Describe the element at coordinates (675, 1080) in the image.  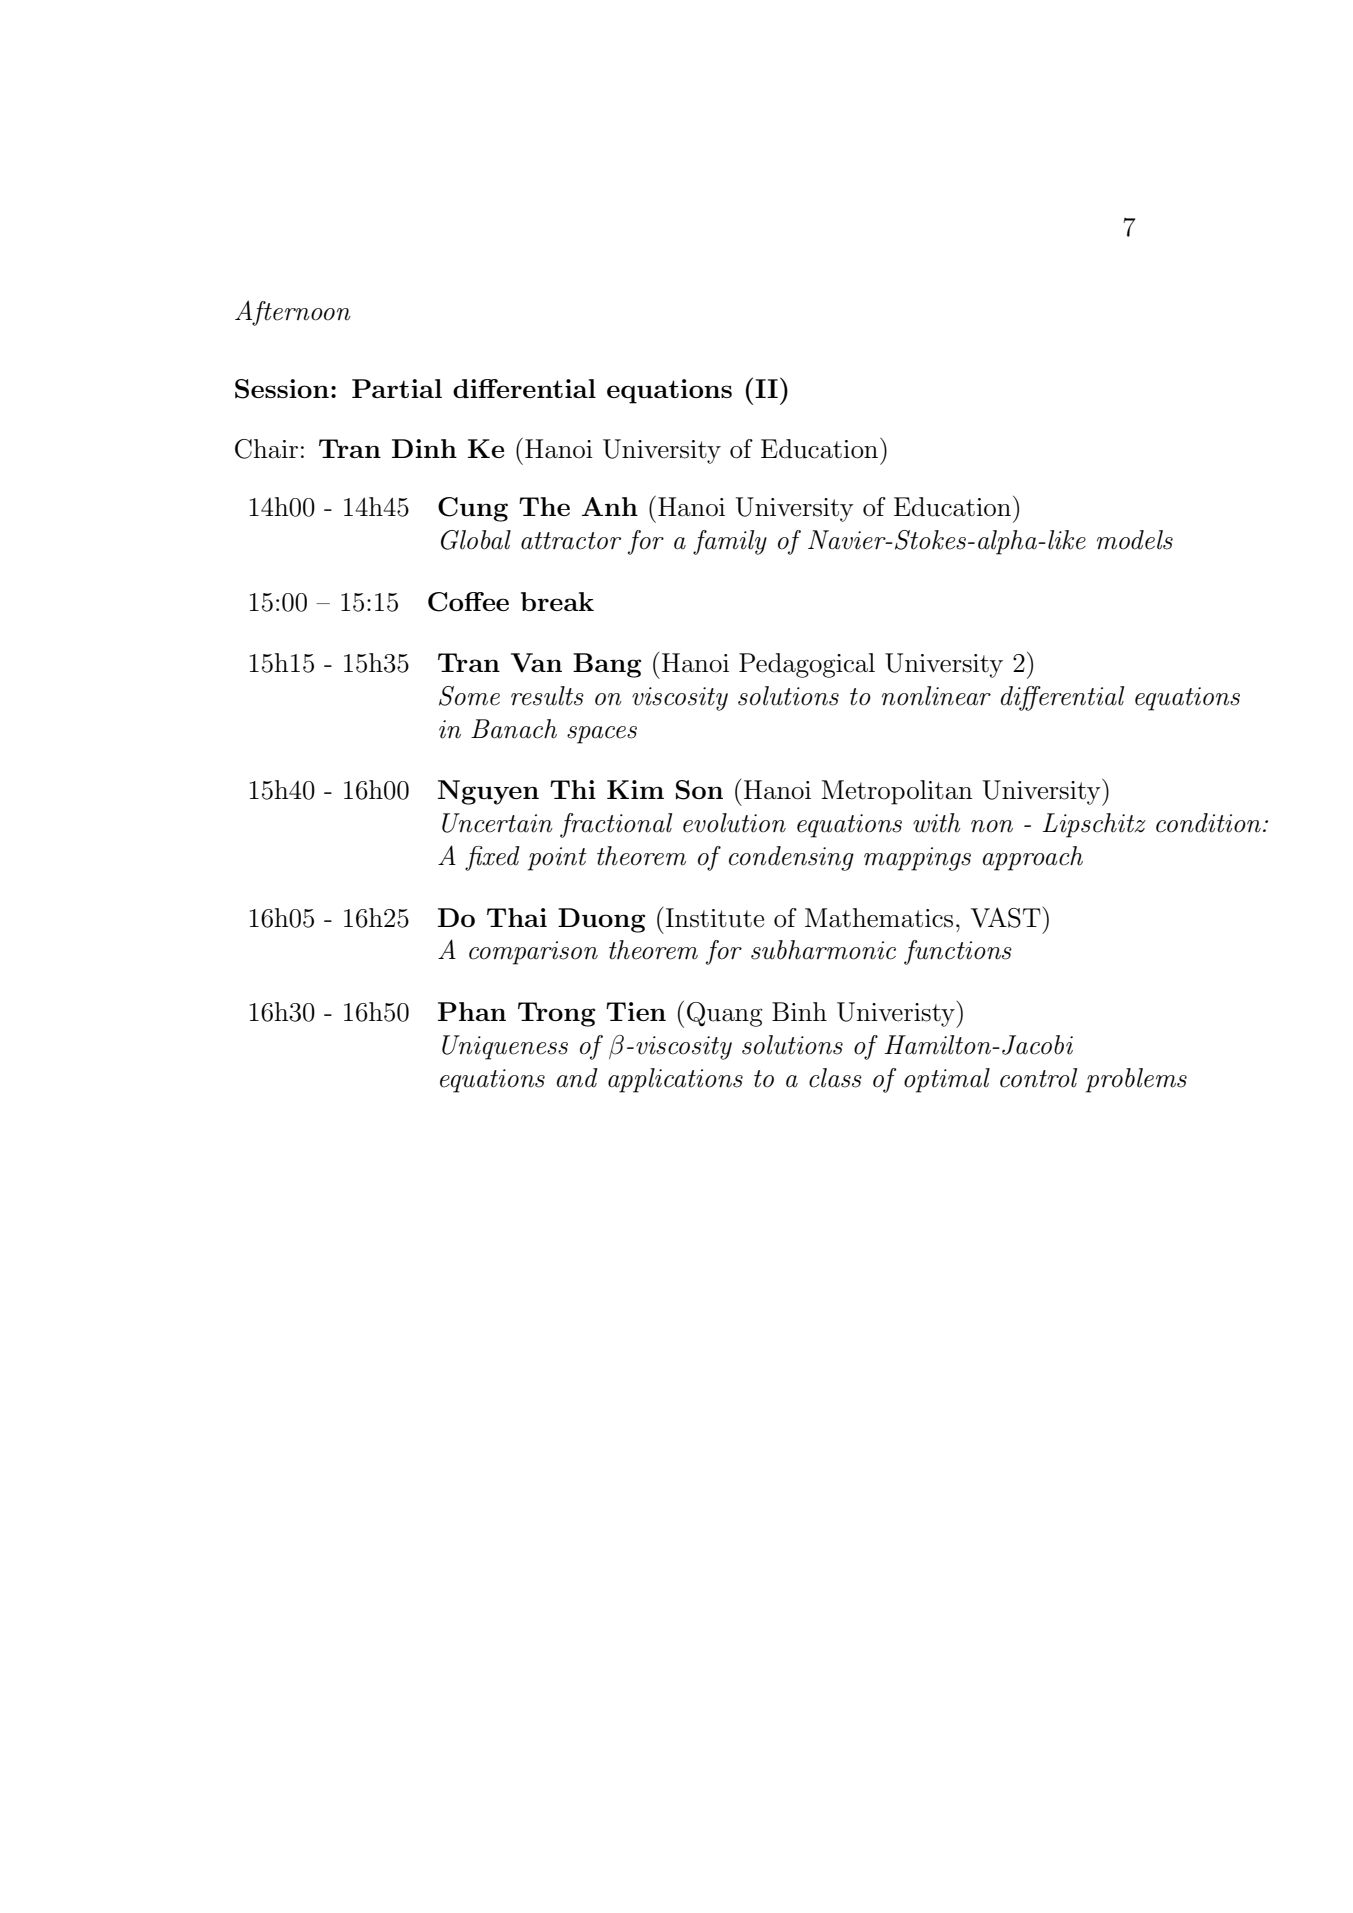
I see `applications` at that location.
